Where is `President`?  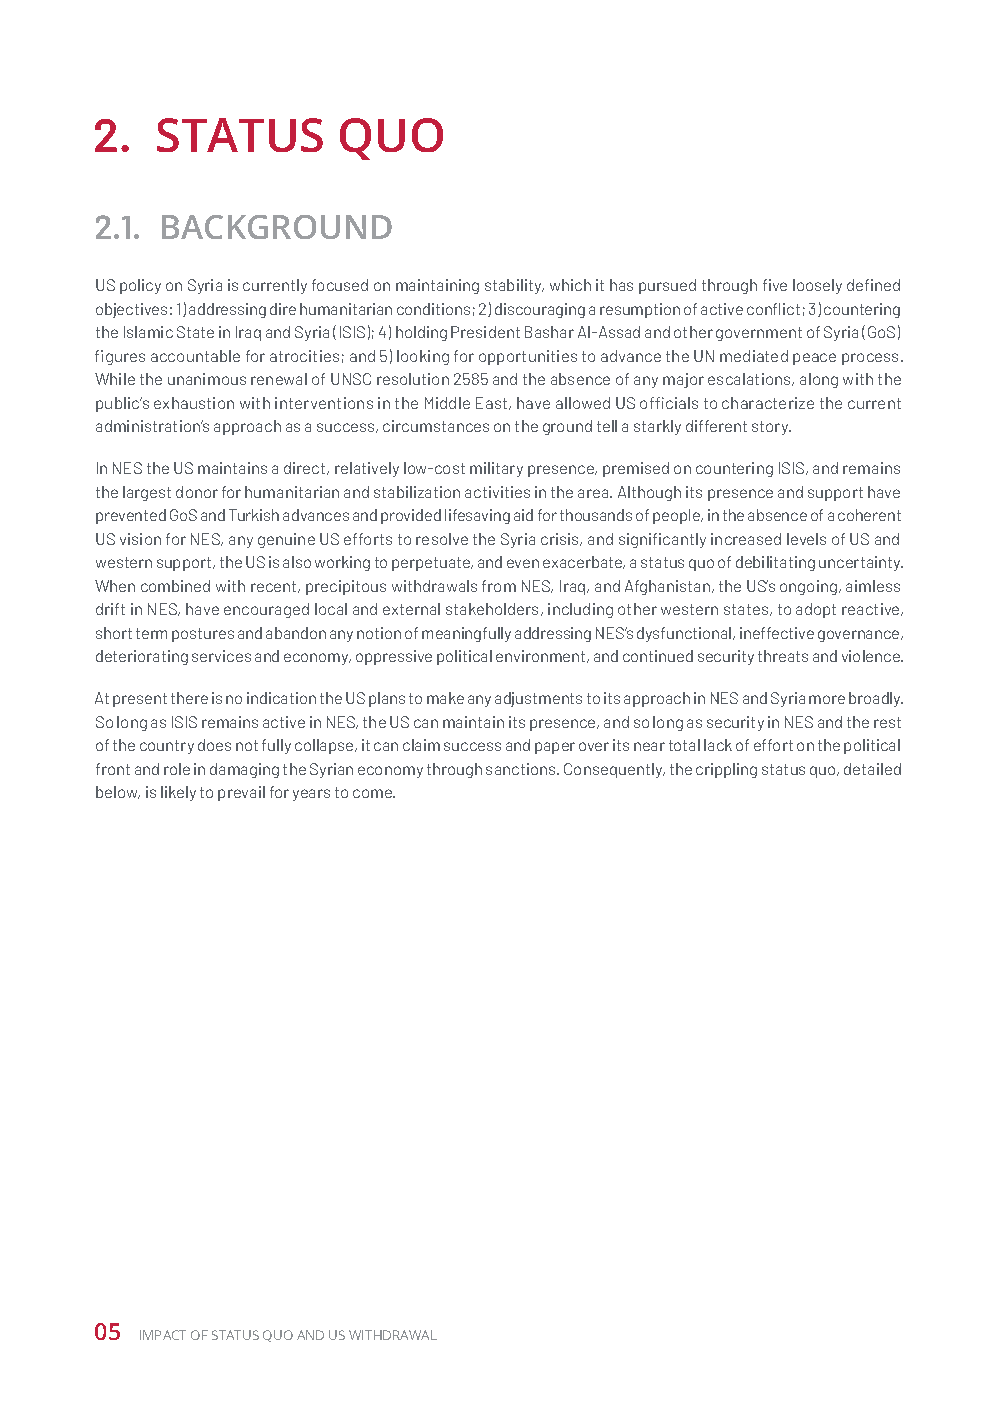 President is located at coordinates (485, 332).
